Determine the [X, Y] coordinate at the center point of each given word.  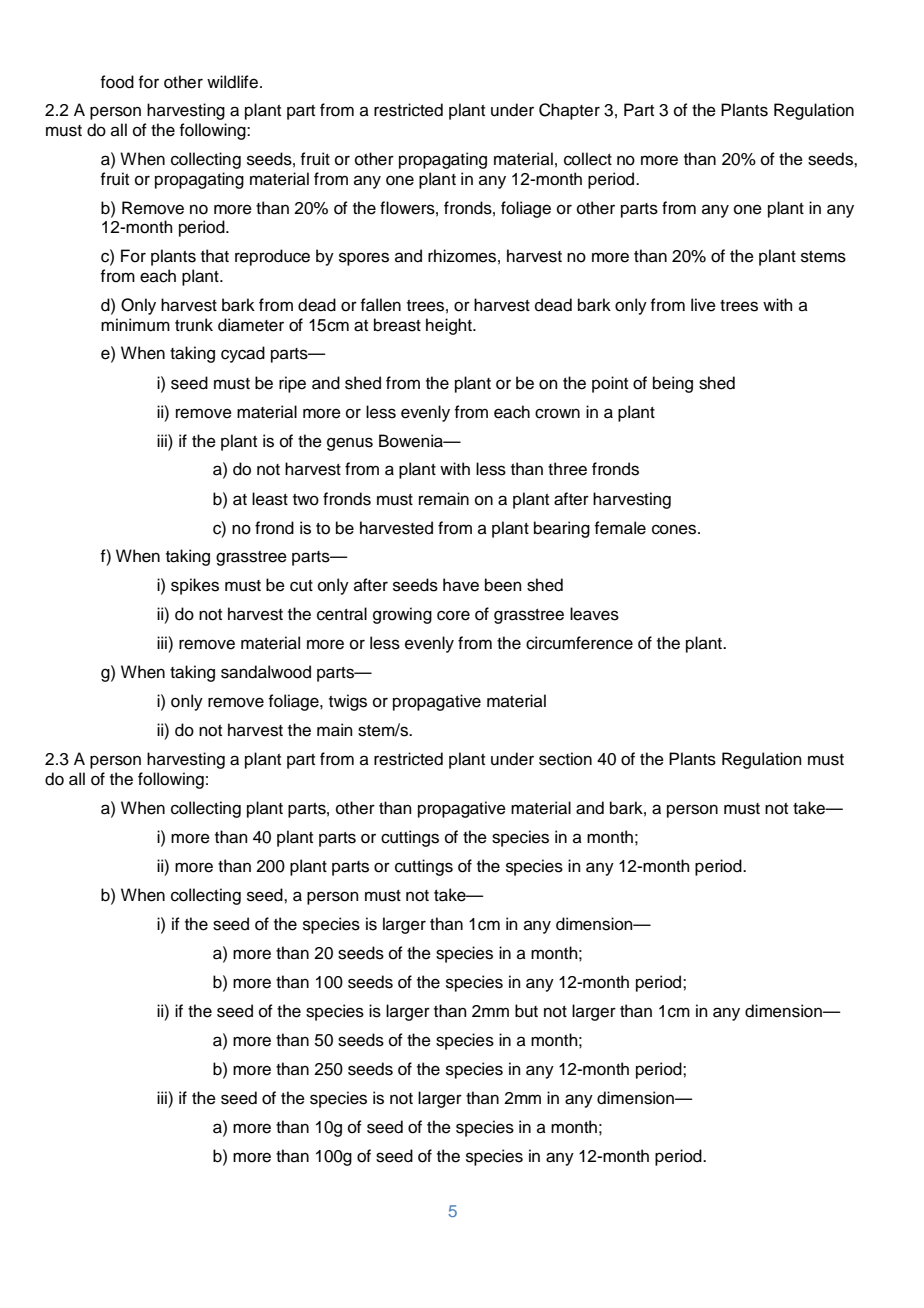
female [620, 528]
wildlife [232, 82]
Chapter [569, 111]
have [461, 585]
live [703, 305]
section [565, 759]
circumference [579, 643]
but [526, 1011]
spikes [195, 586]
